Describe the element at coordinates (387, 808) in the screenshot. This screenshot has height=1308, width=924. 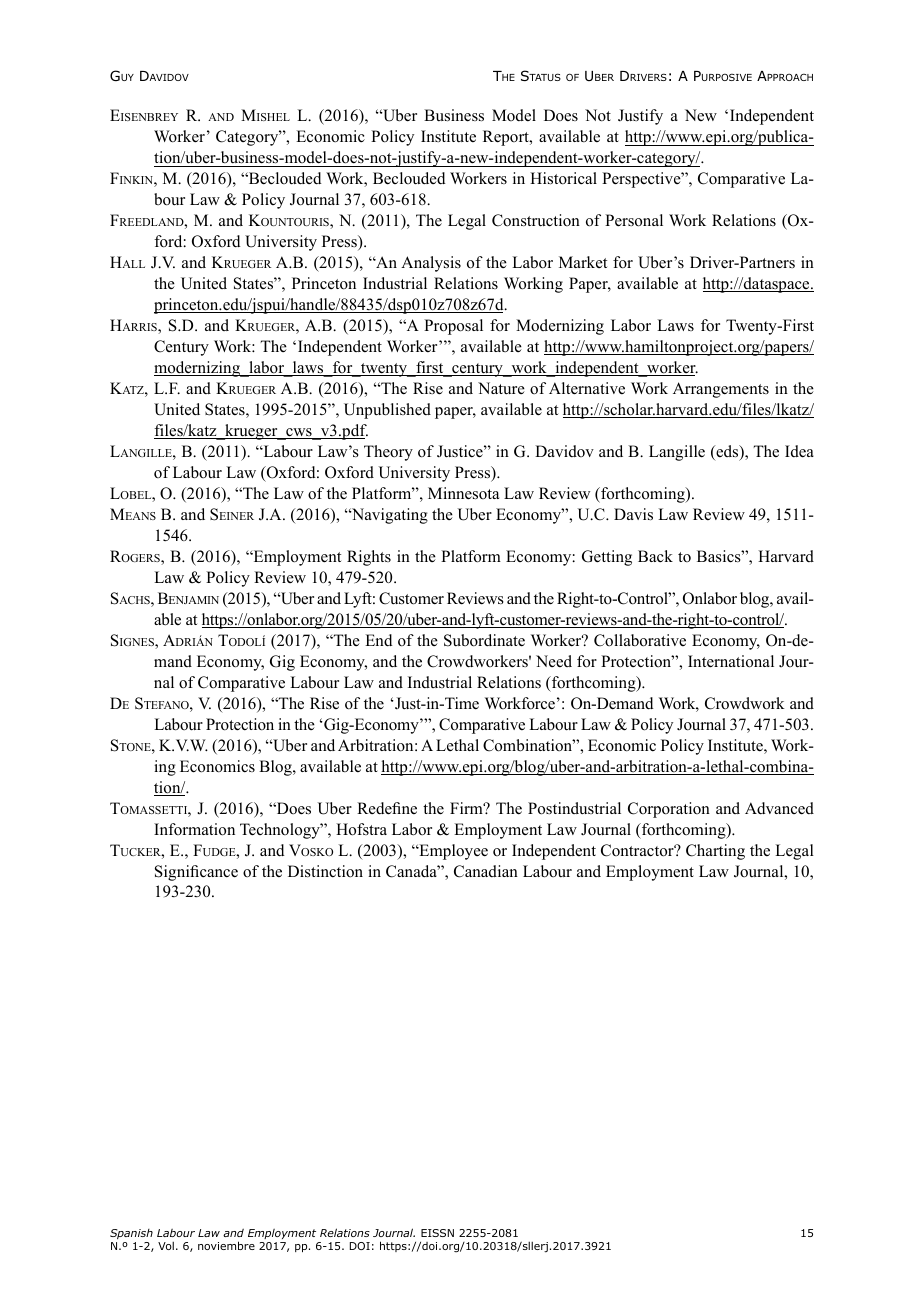
I see `Redefine` at that location.
